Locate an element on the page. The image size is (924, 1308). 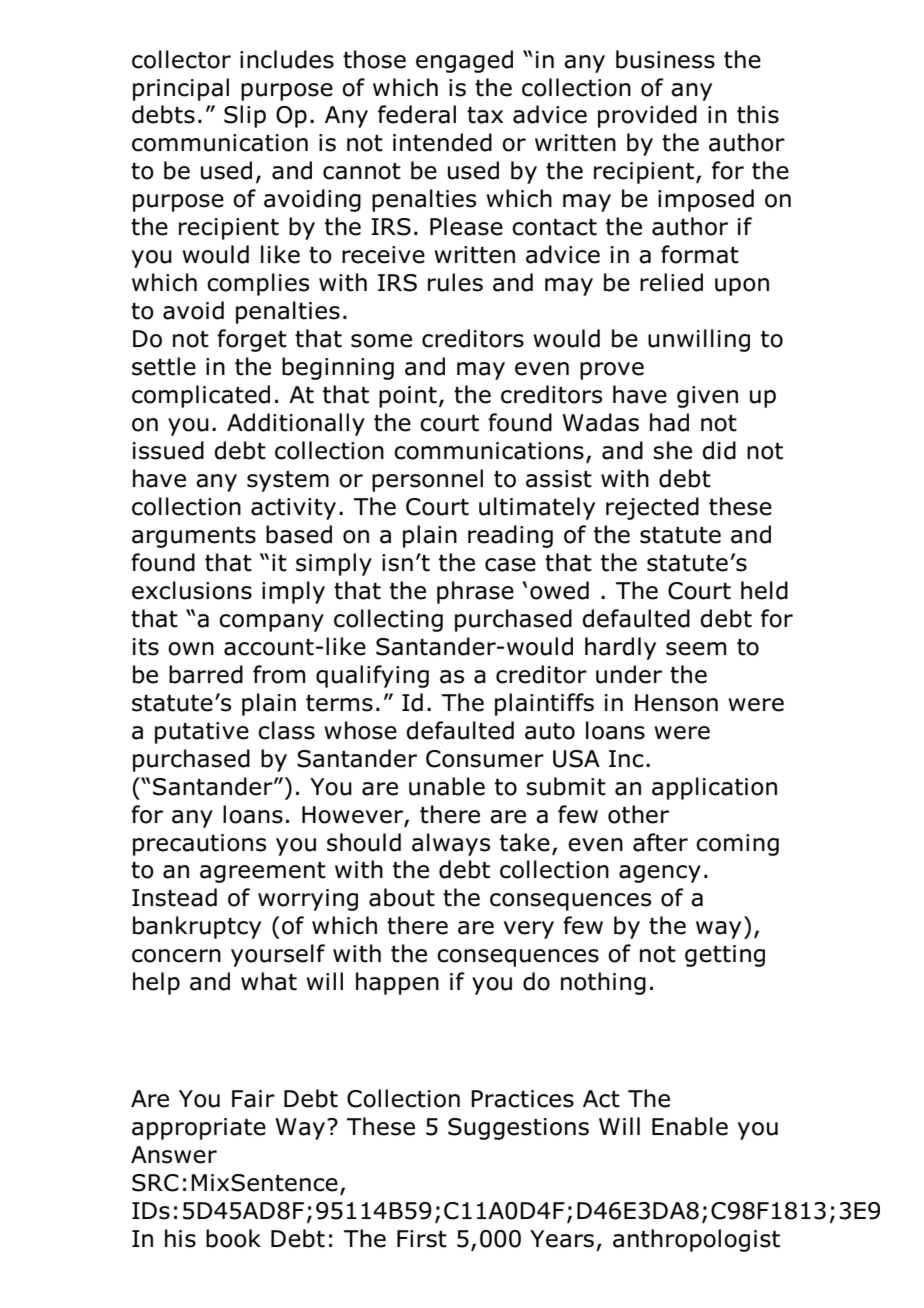
she is located at coordinates (672, 450).
